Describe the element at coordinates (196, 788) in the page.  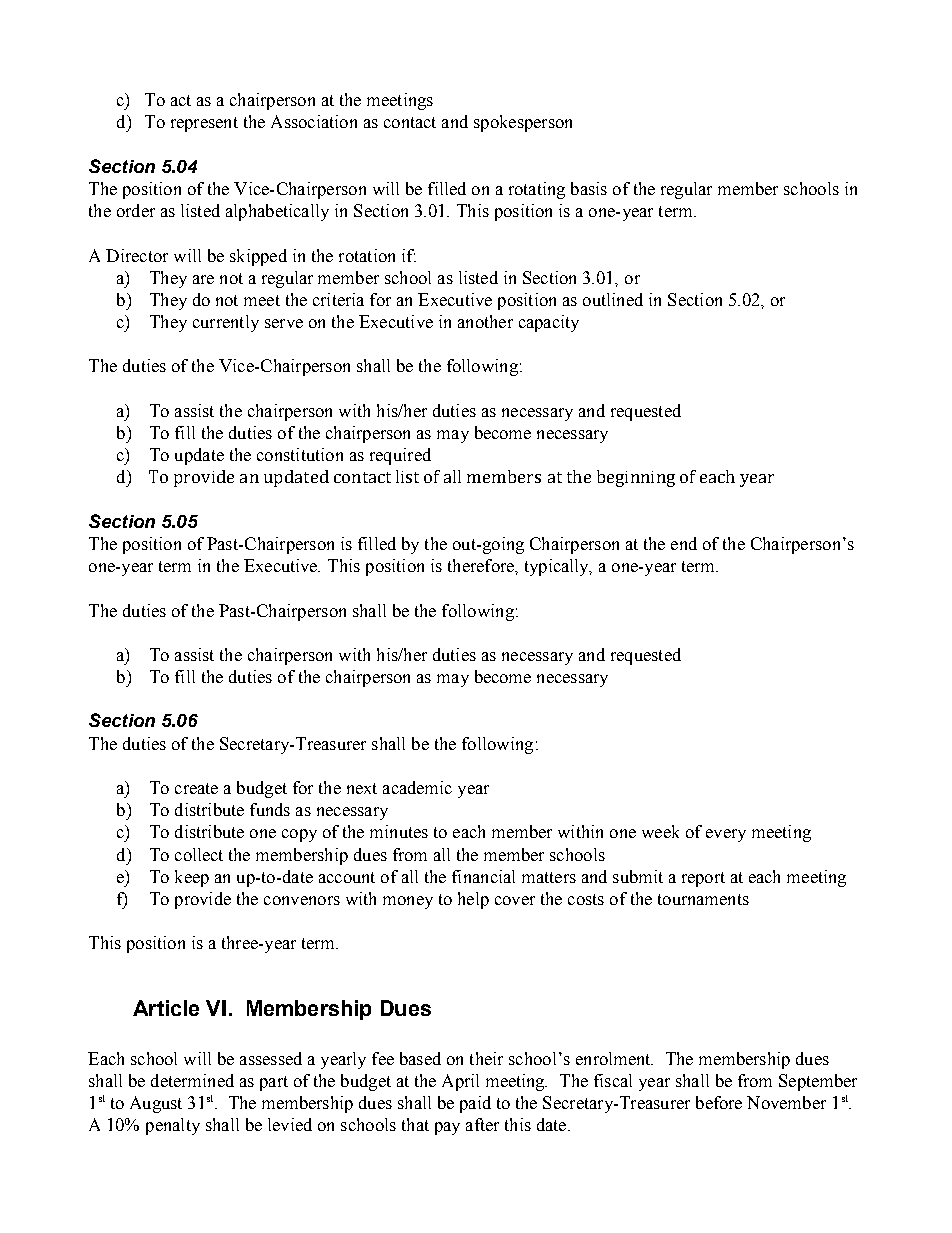
I see `create` at that location.
